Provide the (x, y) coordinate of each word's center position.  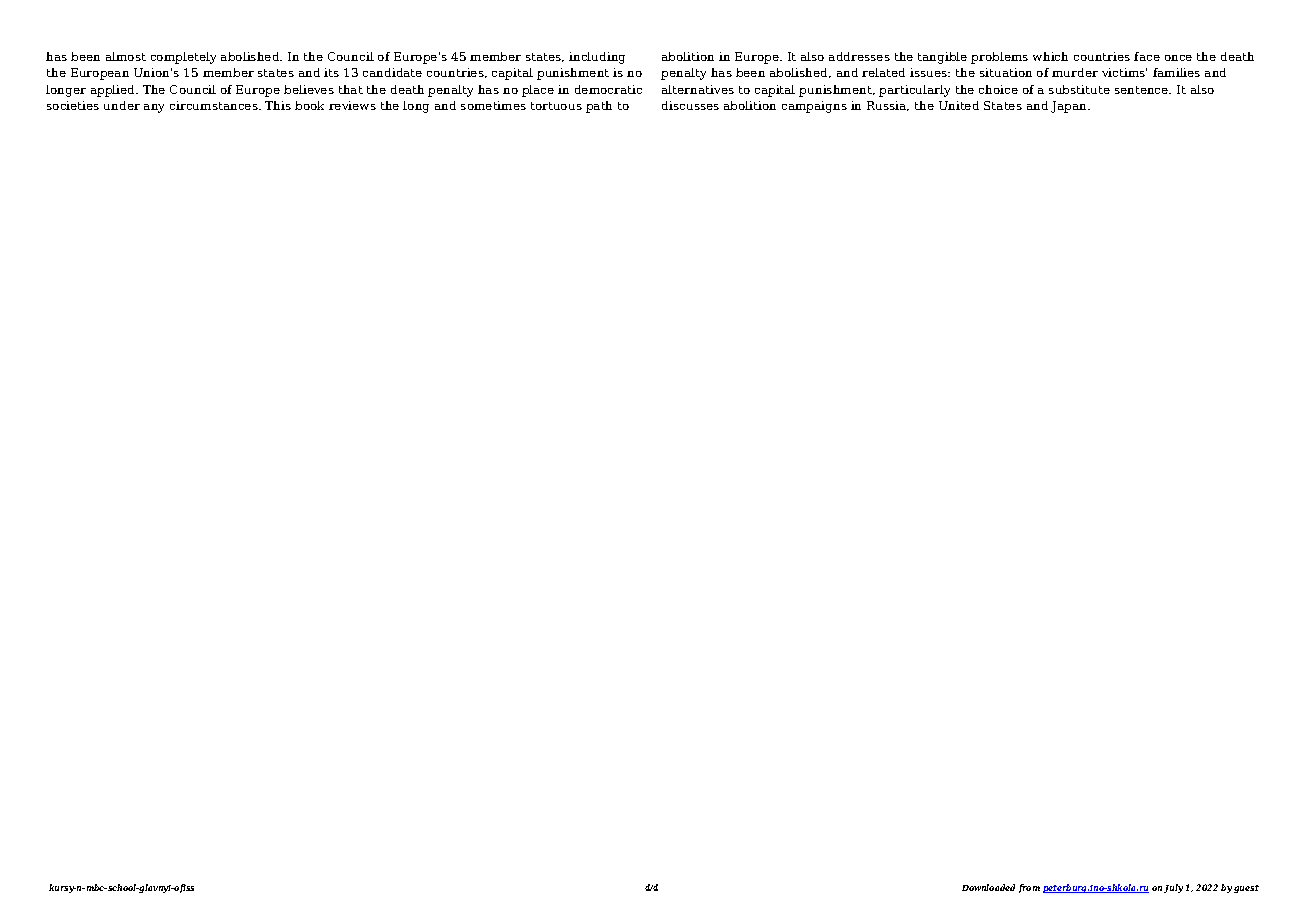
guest (1246, 889)
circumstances (215, 105)
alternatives (698, 89)
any (154, 108)
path (599, 107)
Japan (1070, 107)
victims (1124, 72)
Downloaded (988, 887)
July (1173, 888)
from (1029, 888)
